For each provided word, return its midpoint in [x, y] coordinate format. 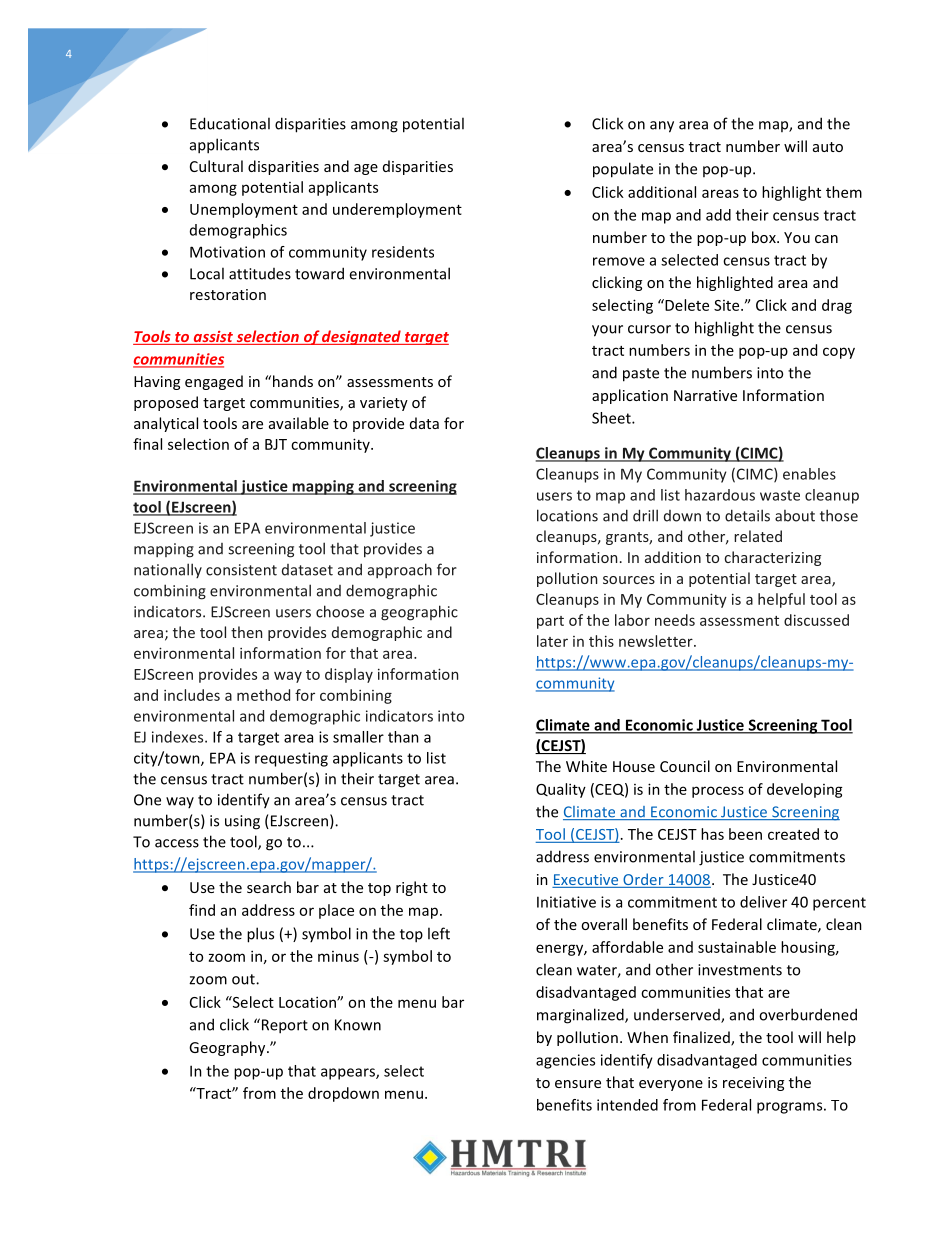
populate [623, 170]
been [745, 834]
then [246, 632]
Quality [561, 790]
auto [828, 147]
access [177, 843]
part [550, 622]
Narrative [705, 395]
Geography [228, 1048]
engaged [214, 382]
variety [384, 404]
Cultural [216, 166]
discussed [816, 620]
